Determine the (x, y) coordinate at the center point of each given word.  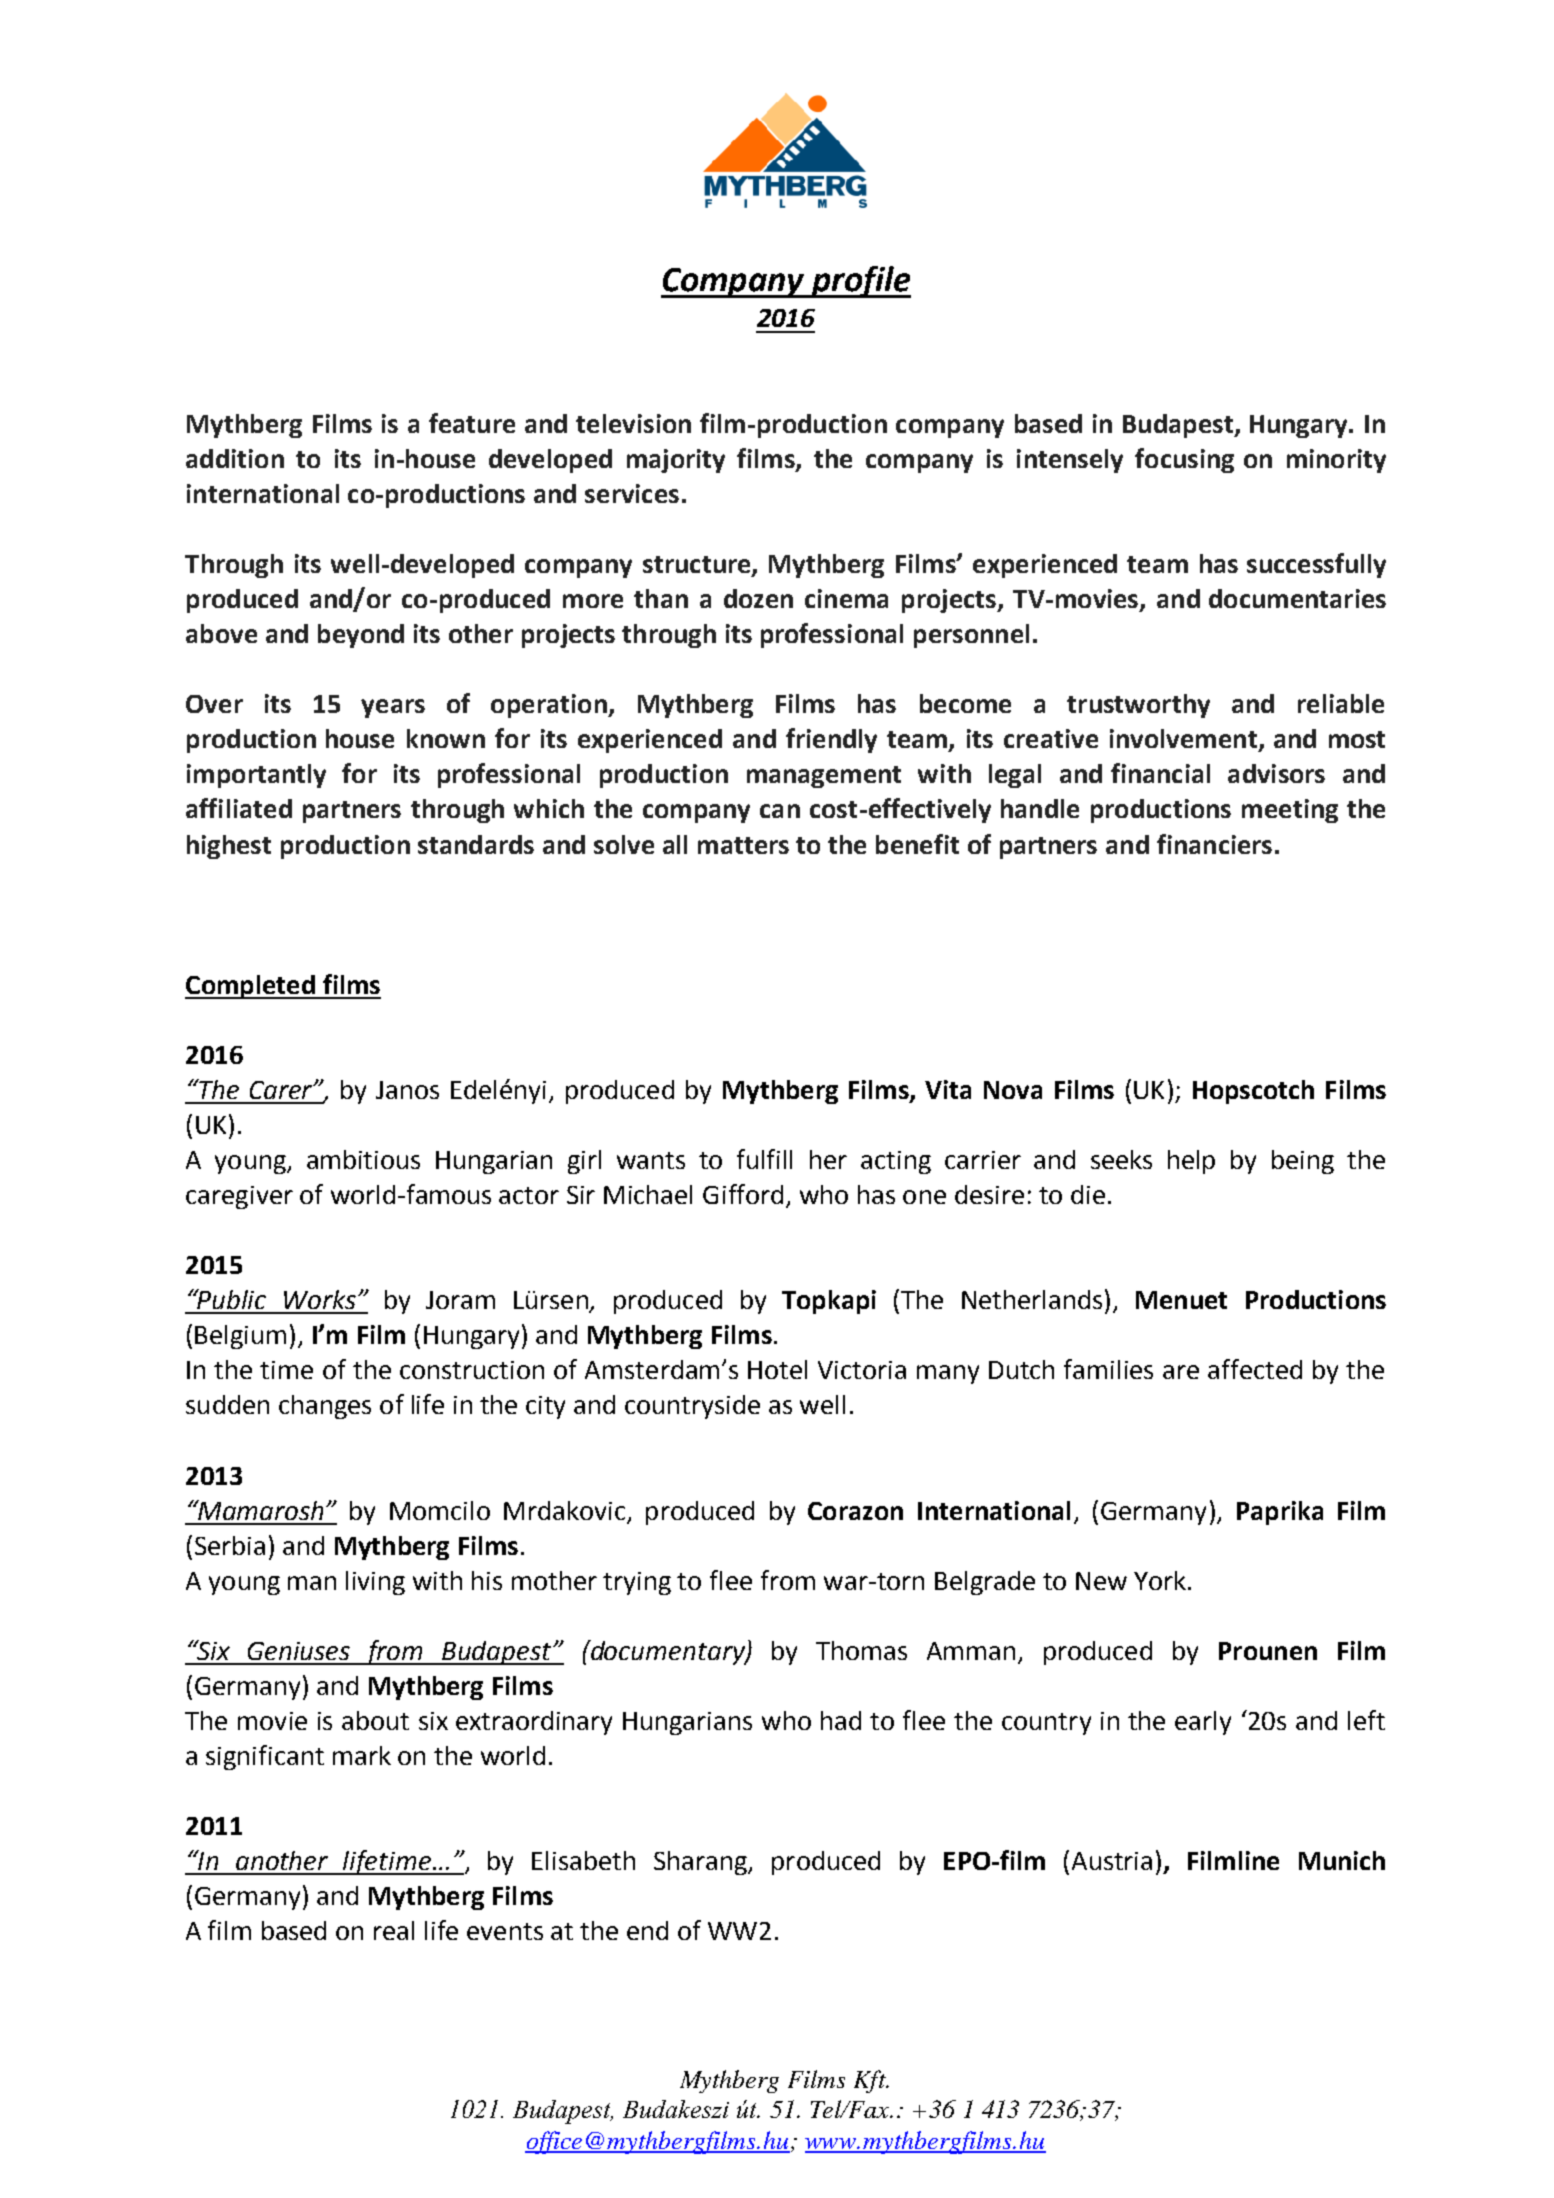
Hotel (777, 1369)
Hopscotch (1253, 1092)
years (393, 708)
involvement (1183, 738)
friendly (831, 740)
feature (472, 423)
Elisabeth (583, 1860)
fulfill (764, 1159)
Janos (407, 1090)
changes (325, 1407)
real (394, 1930)
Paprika (1280, 1513)
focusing (1184, 460)
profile (860, 282)
